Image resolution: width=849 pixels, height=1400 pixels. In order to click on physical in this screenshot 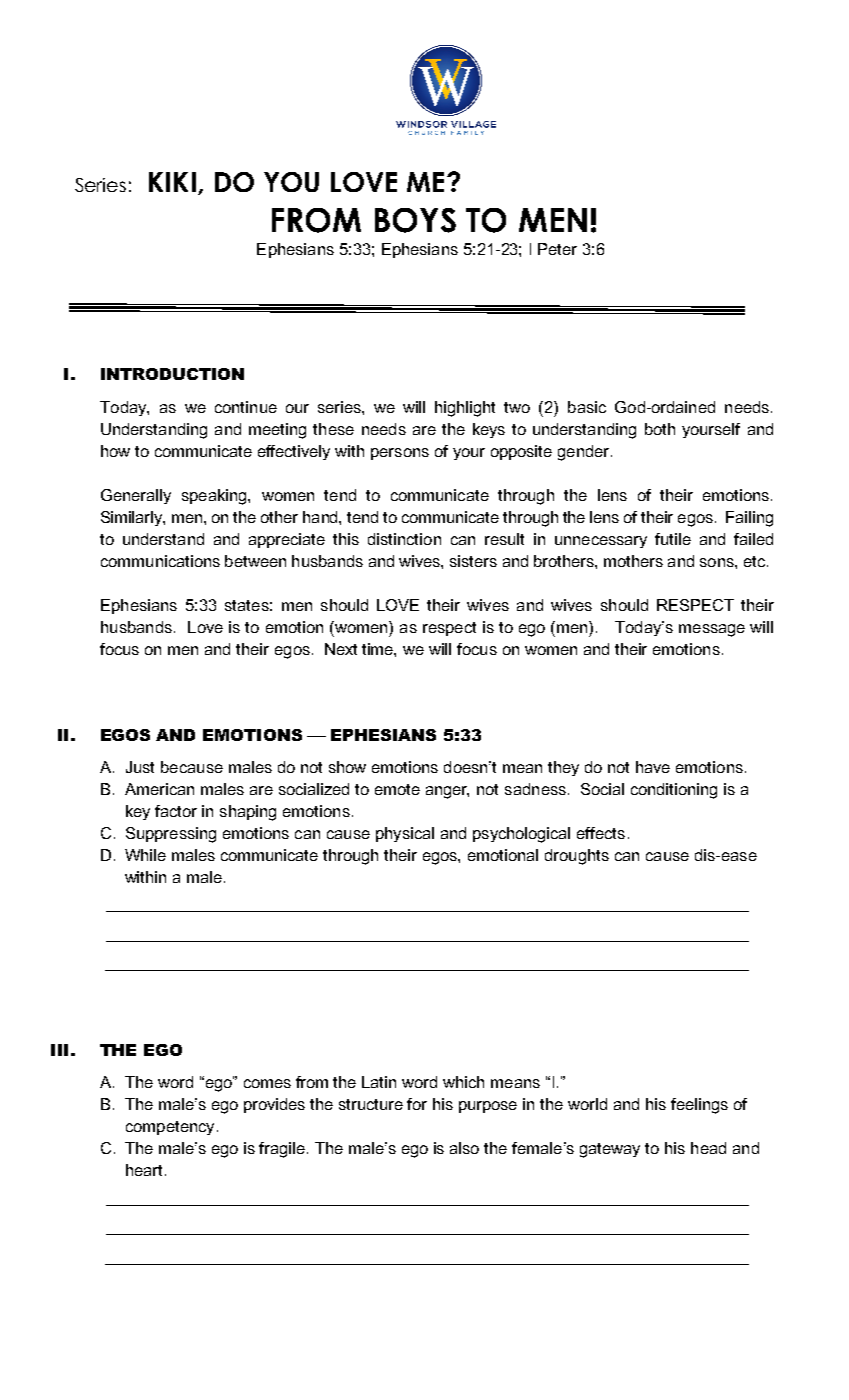, I will do `click(405, 834)`.
